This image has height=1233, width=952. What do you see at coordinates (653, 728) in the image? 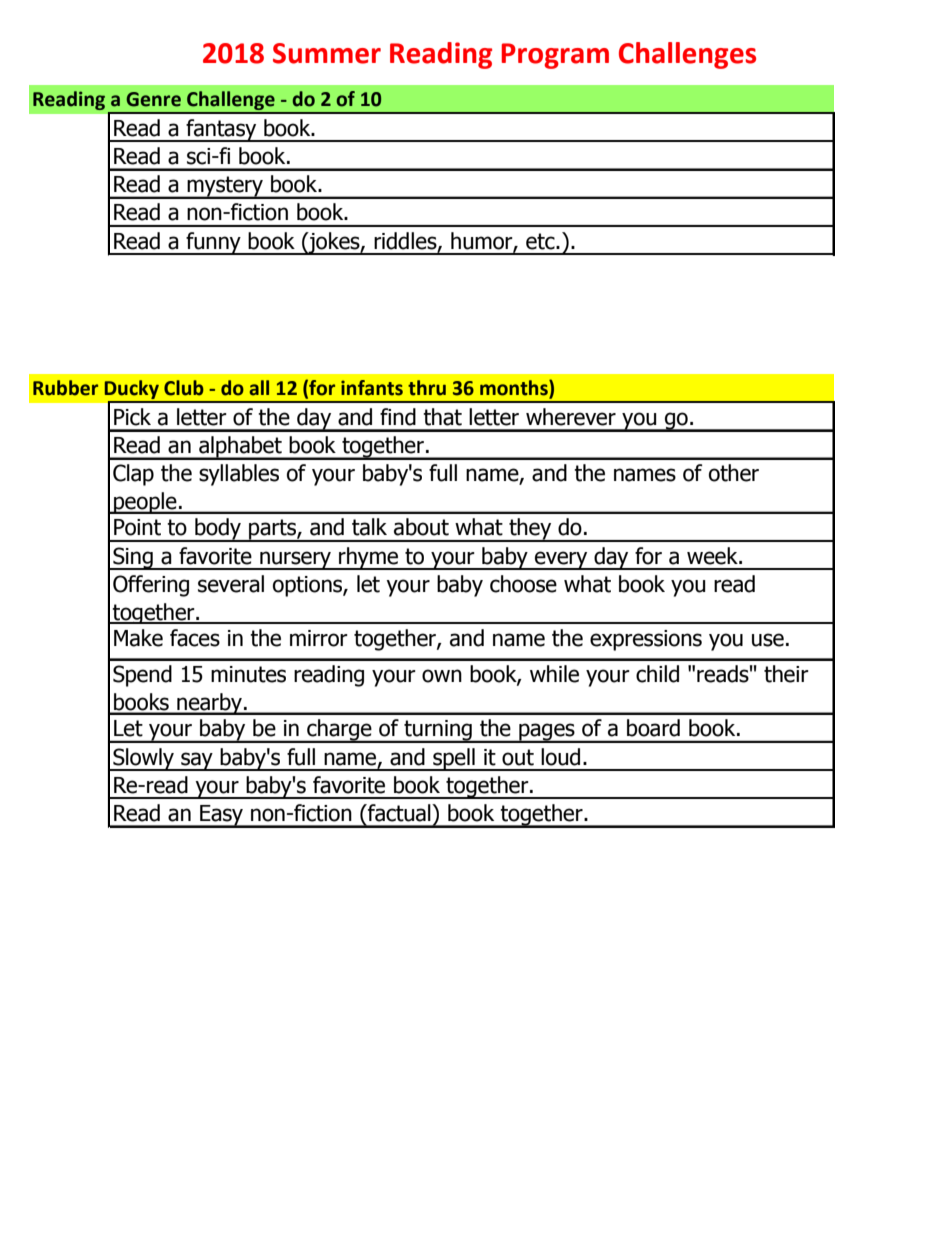
I see `board` at bounding box center [653, 728].
